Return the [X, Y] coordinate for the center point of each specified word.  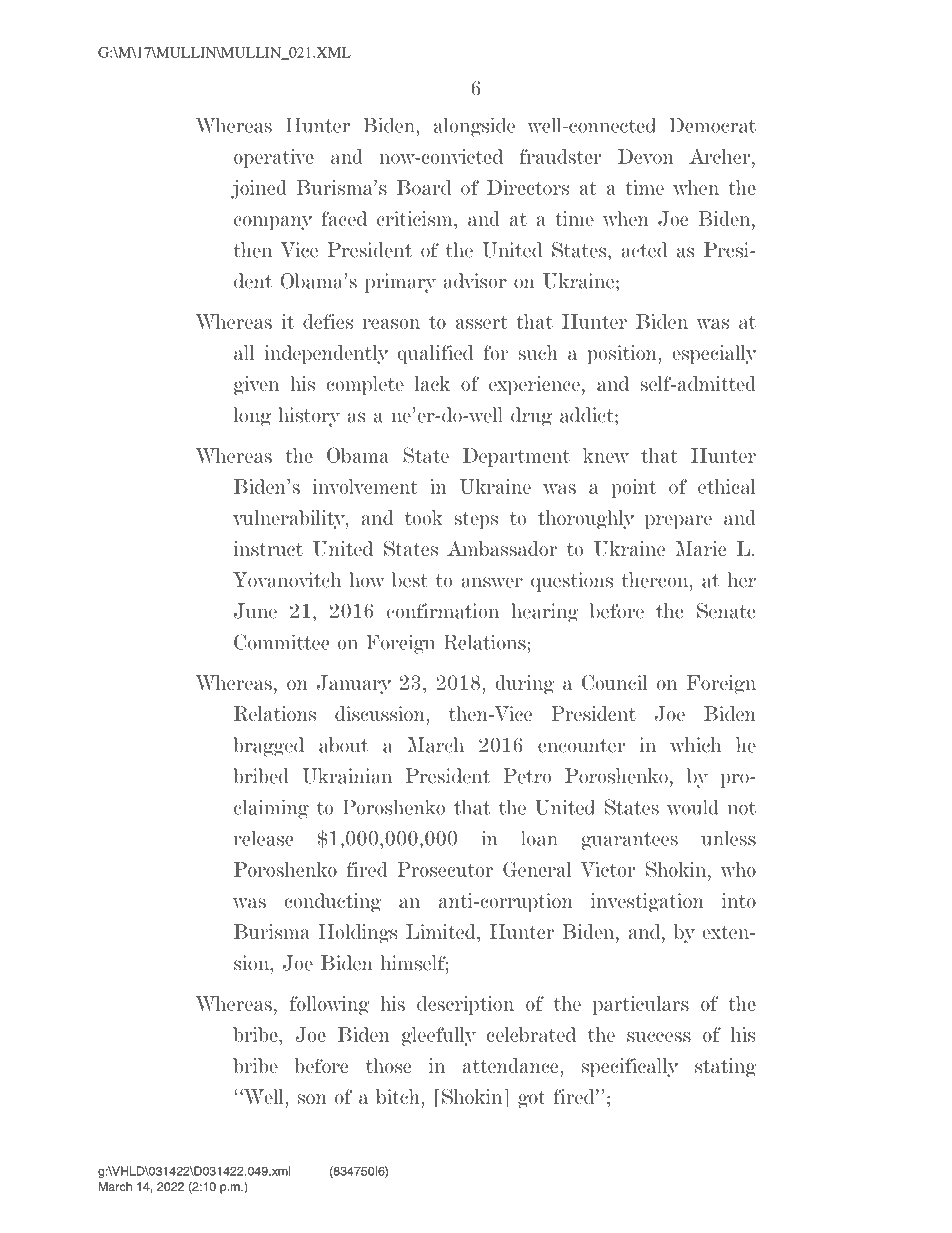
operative [274, 158]
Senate [726, 611]
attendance [512, 1065]
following [329, 1005]
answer [492, 582]
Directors [528, 187]
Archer [721, 156]
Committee [281, 642]
